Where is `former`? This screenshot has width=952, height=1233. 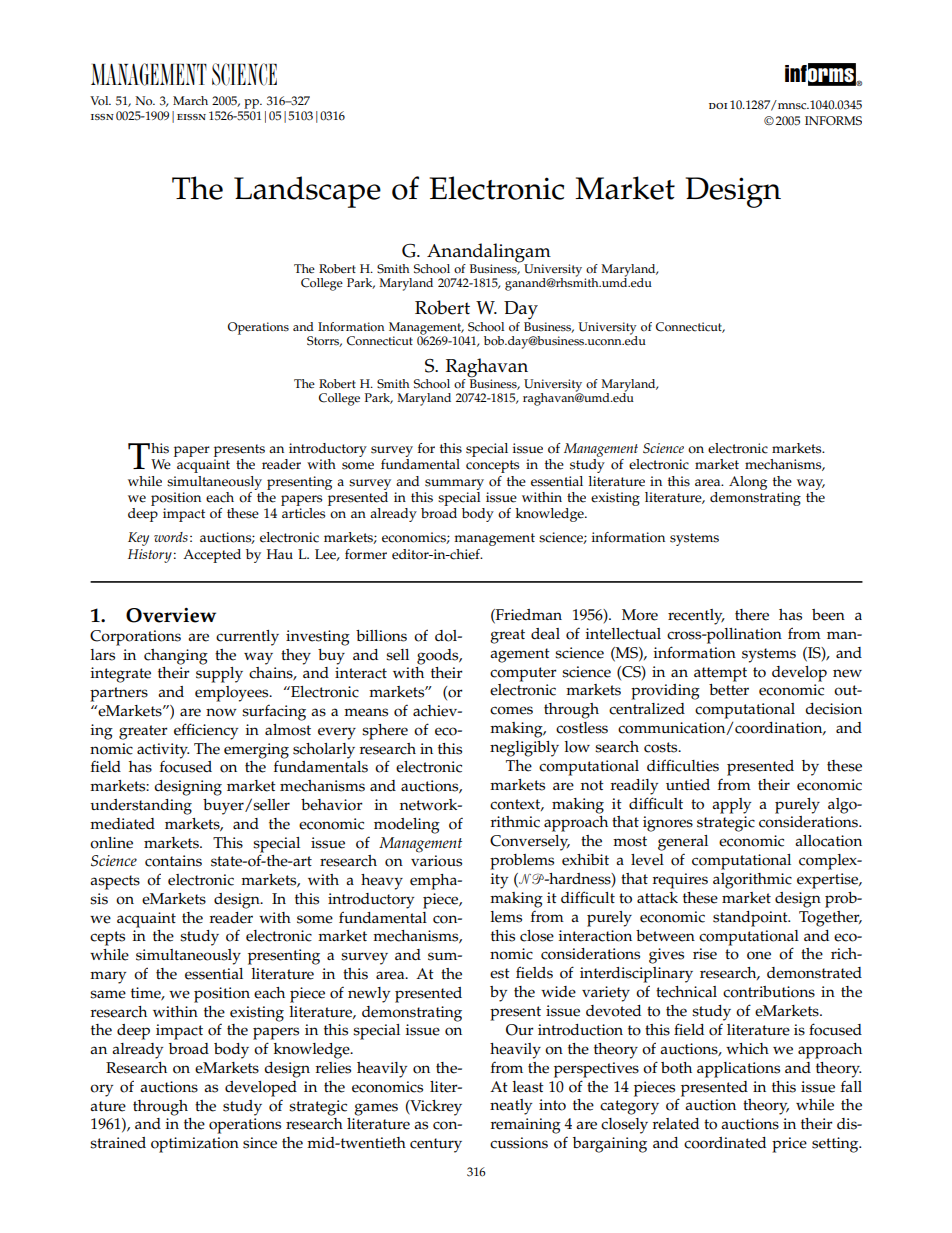 former is located at coordinates (366, 554).
